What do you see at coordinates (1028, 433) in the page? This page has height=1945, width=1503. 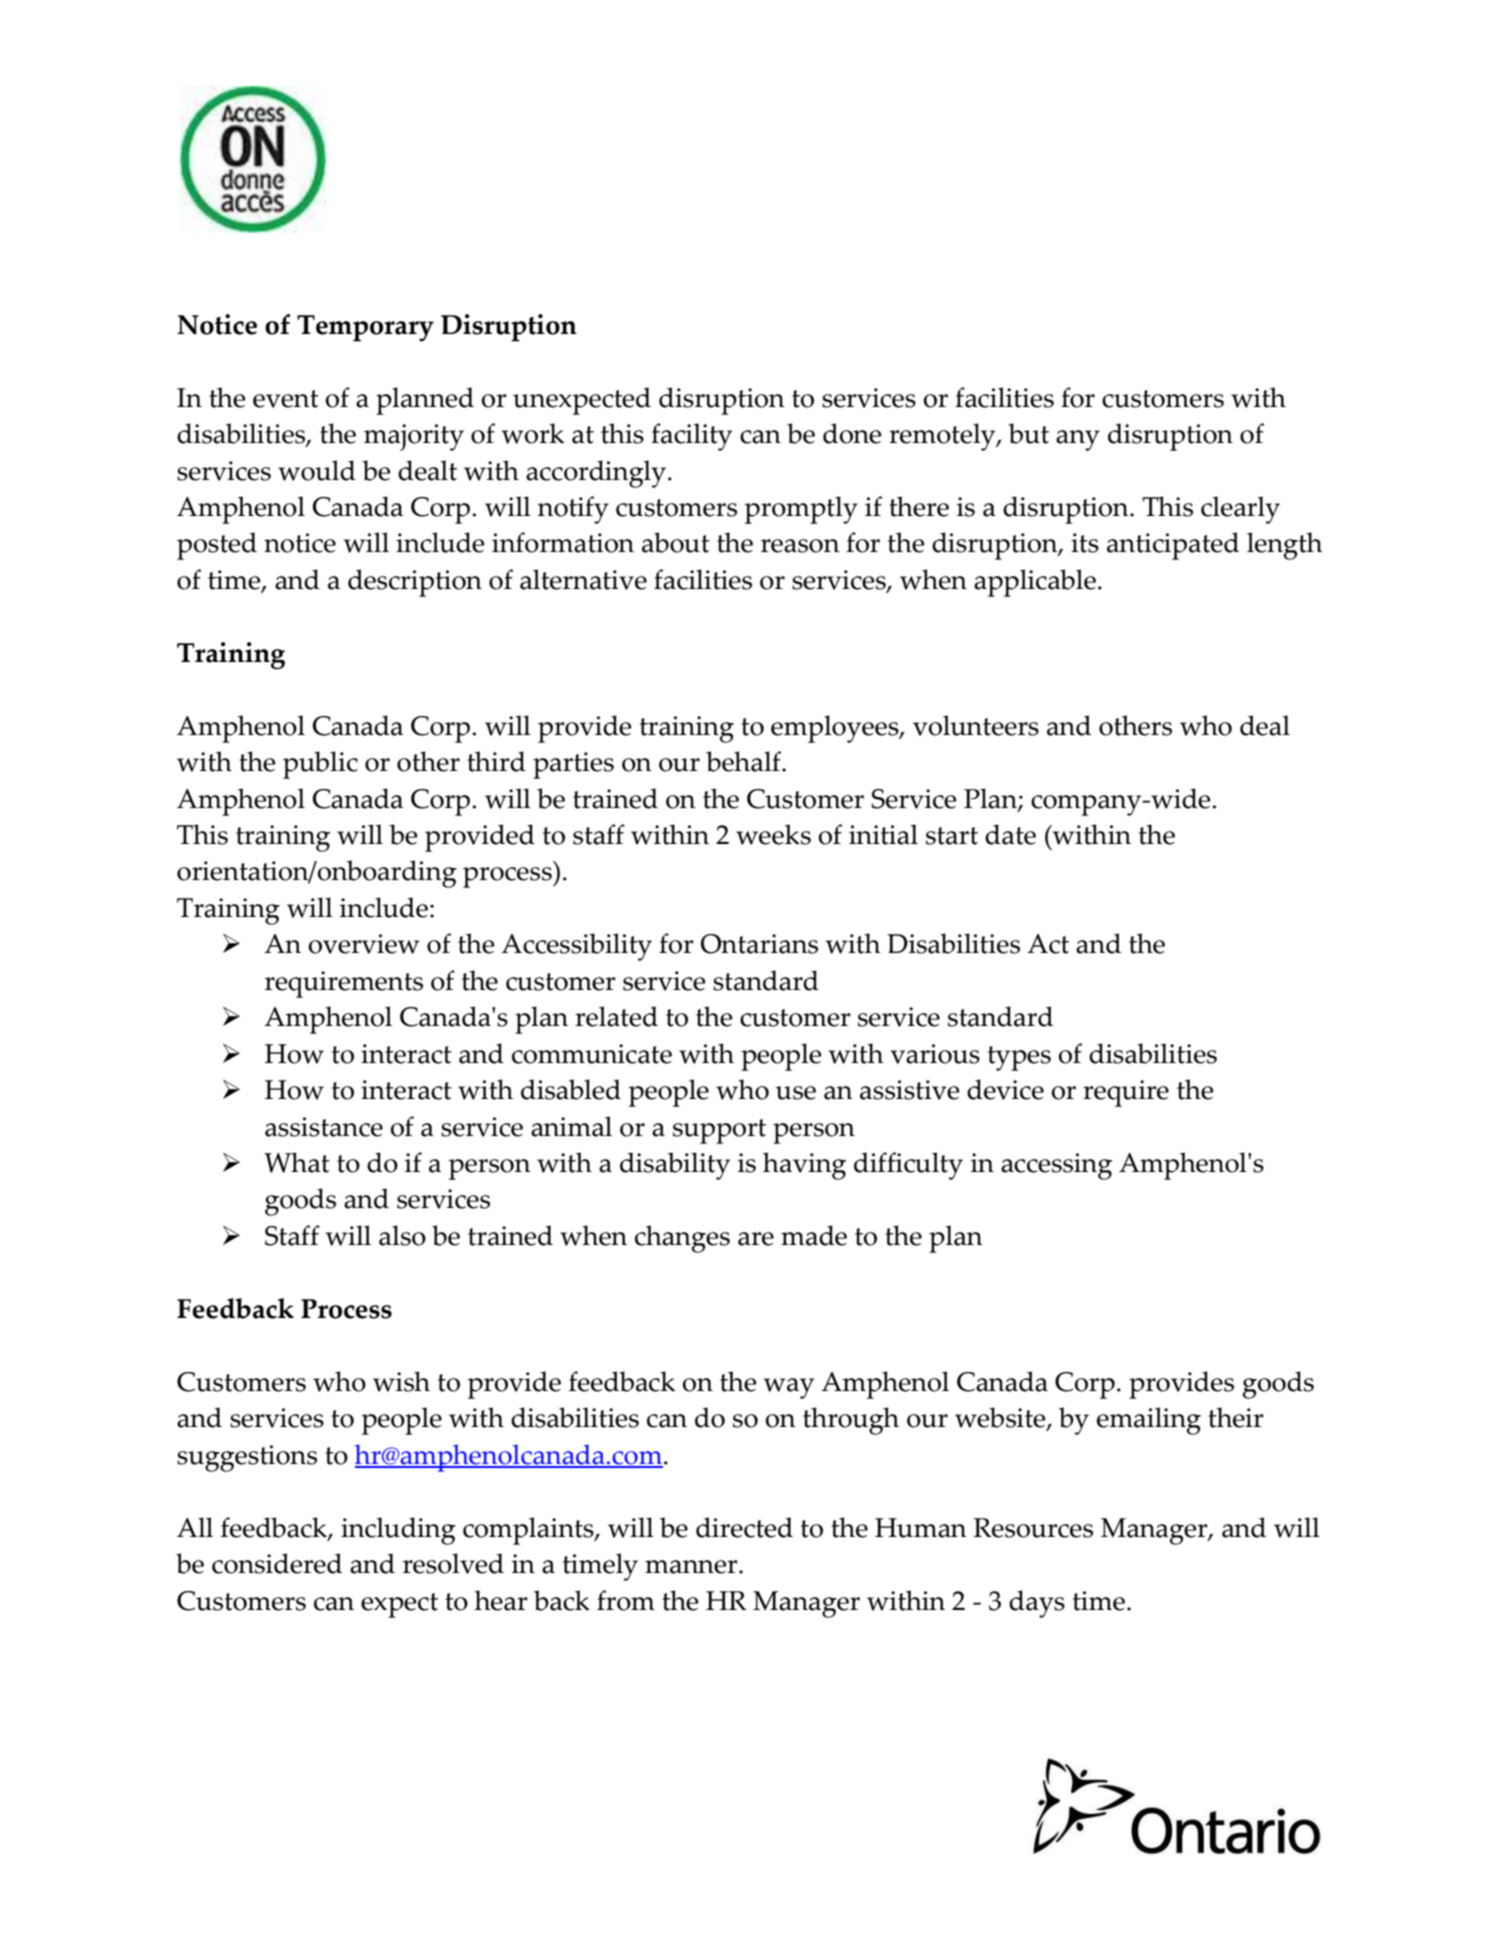 I see `but` at bounding box center [1028, 433].
